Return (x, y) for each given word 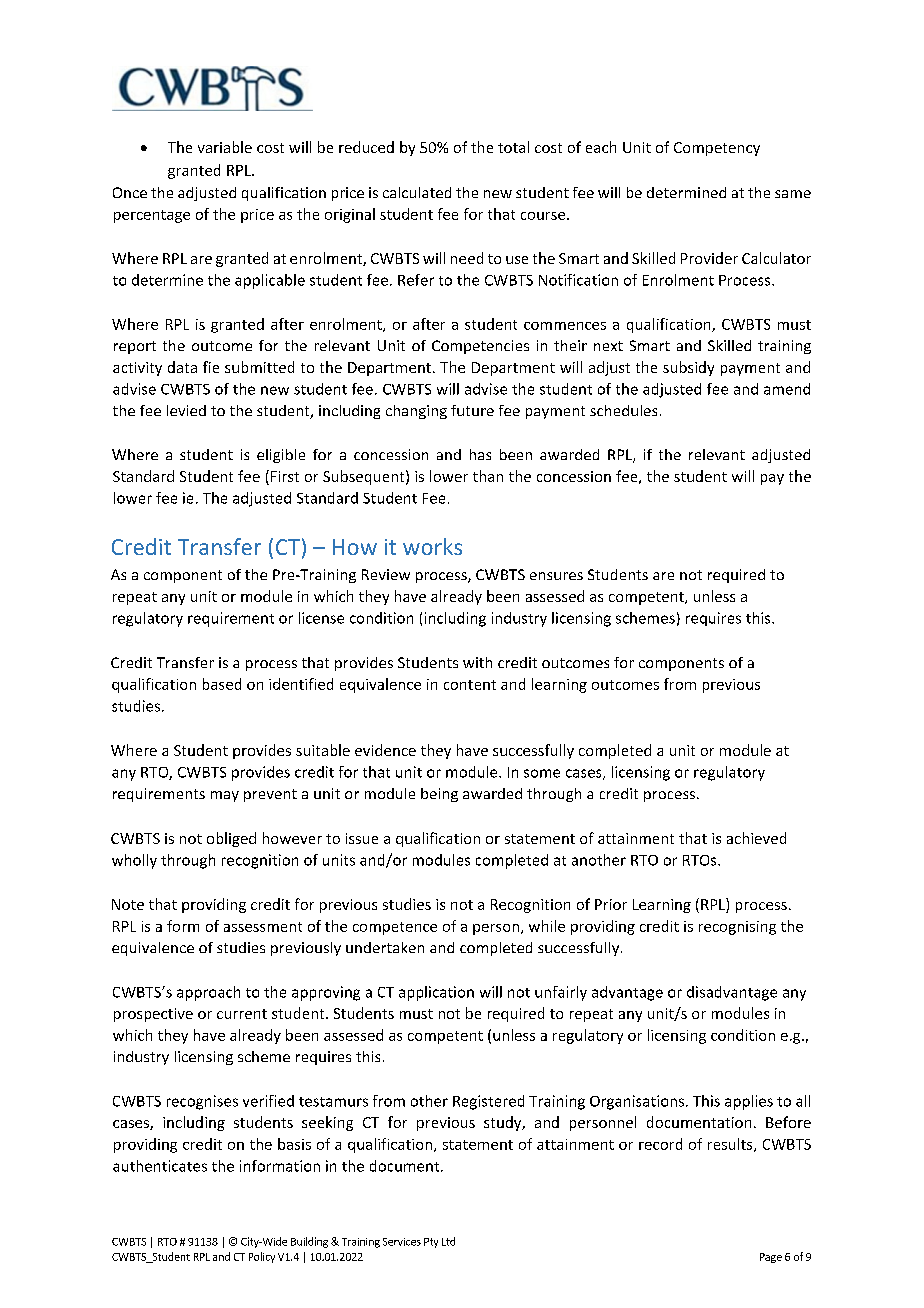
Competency (717, 149)
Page (771, 1258)
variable (225, 147)
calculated (417, 192)
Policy (262, 1257)
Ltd (448, 1241)
